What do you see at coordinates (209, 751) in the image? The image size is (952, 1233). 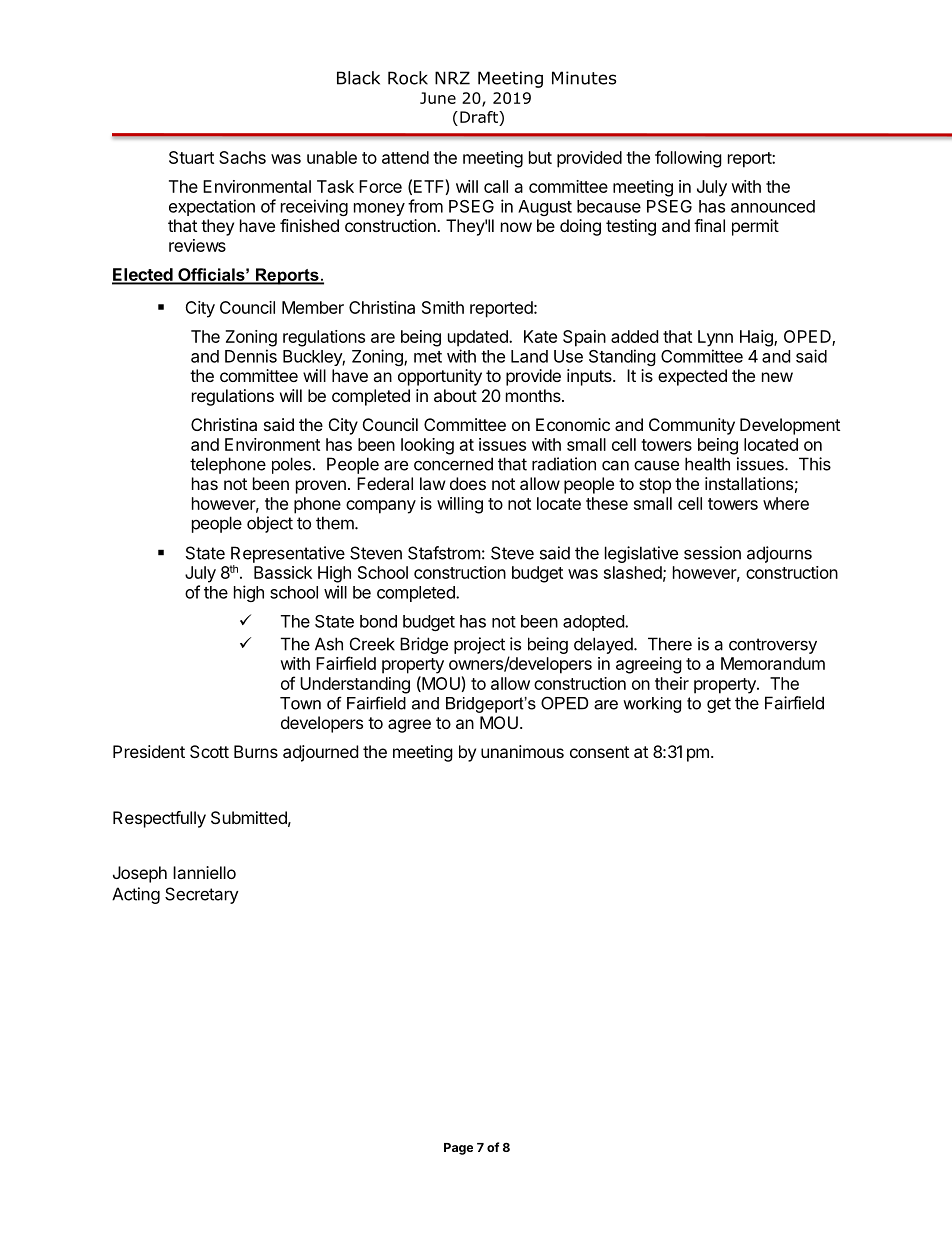 I see `Scott` at bounding box center [209, 751].
